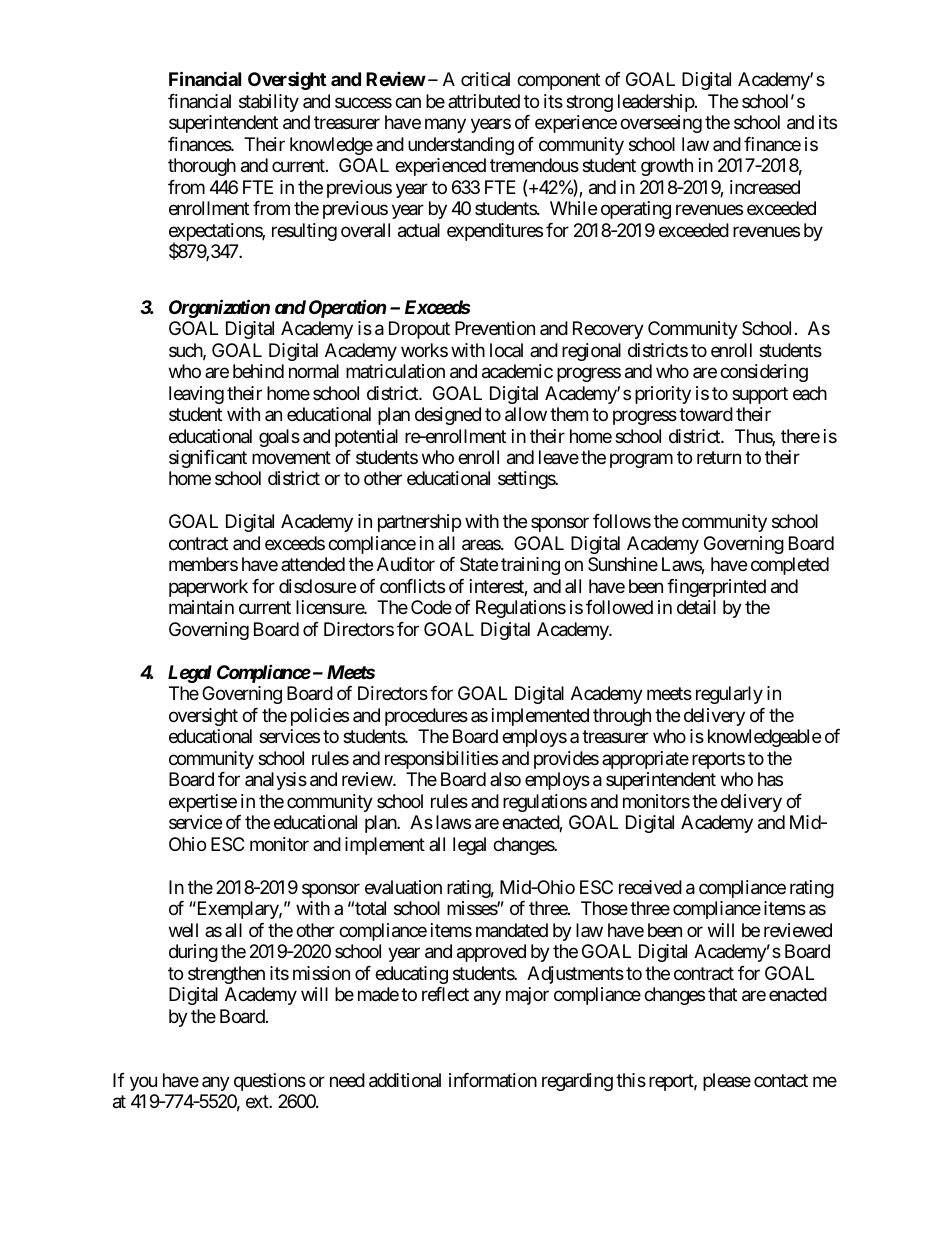 The height and width of the screenshot is (1233, 952). What do you see at coordinates (276, 781) in the screenshot?
I see `analysis` at bounding box center [276, 781].
